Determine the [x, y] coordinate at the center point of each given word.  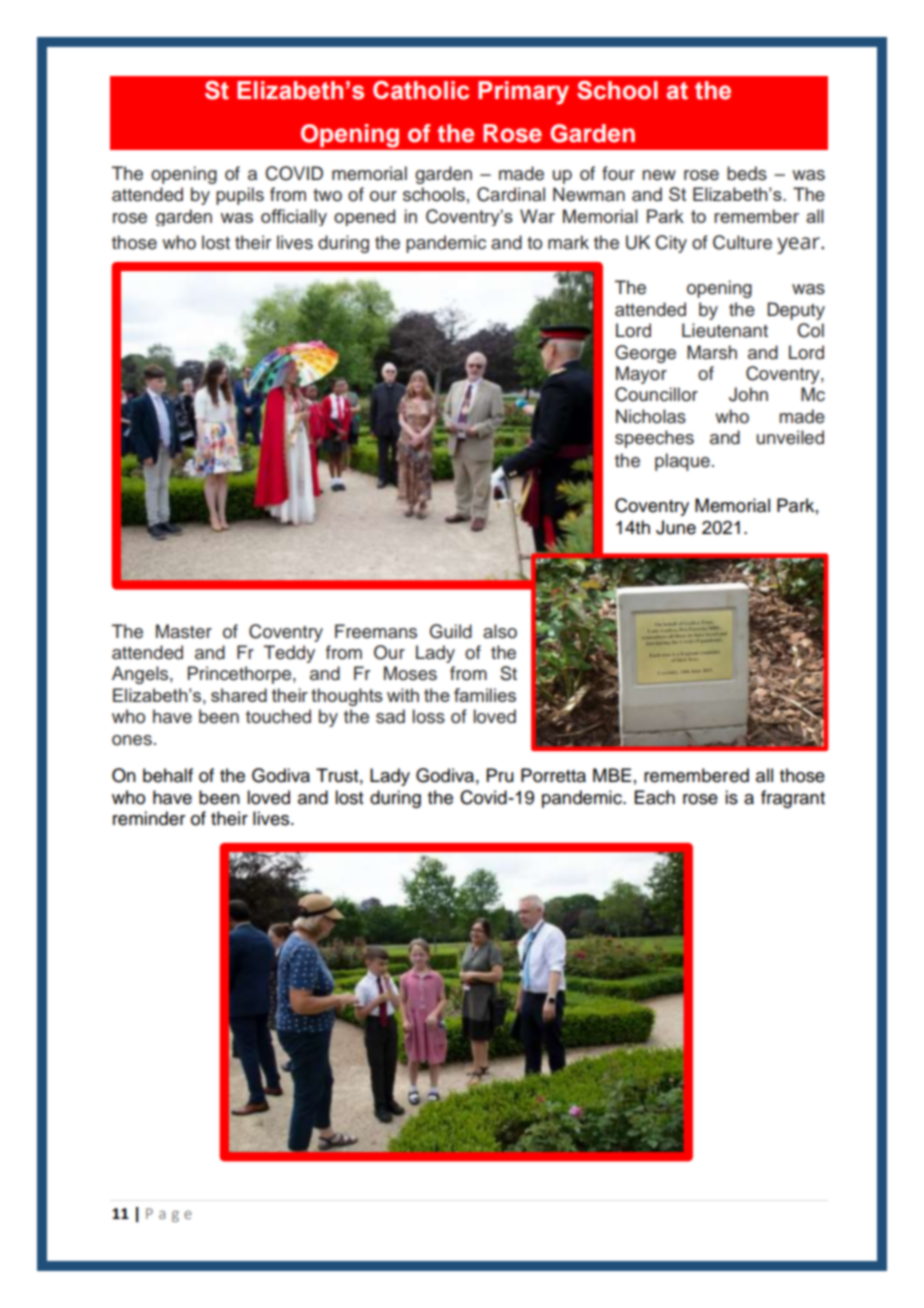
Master [184, 631]
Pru [500, 775]
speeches [654, 439]
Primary [523, 93]
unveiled [790, 437]
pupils [240, 196]
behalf [168, 775]
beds [747, 173]
